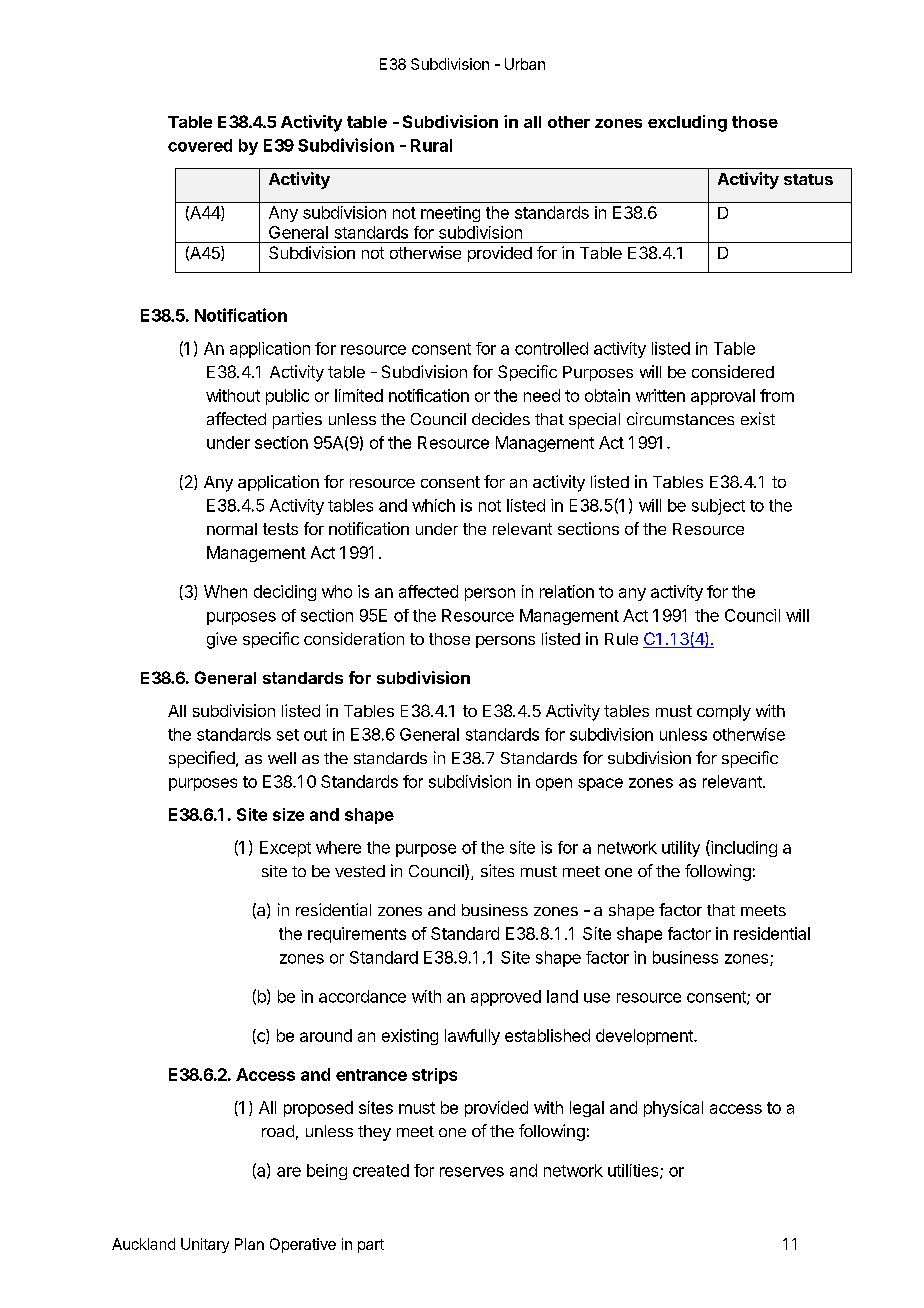 The image size is (924, 1308). What do you see at coordinates (506, 998) in the document?
I see `approved` at bounding box center [506, 998].
